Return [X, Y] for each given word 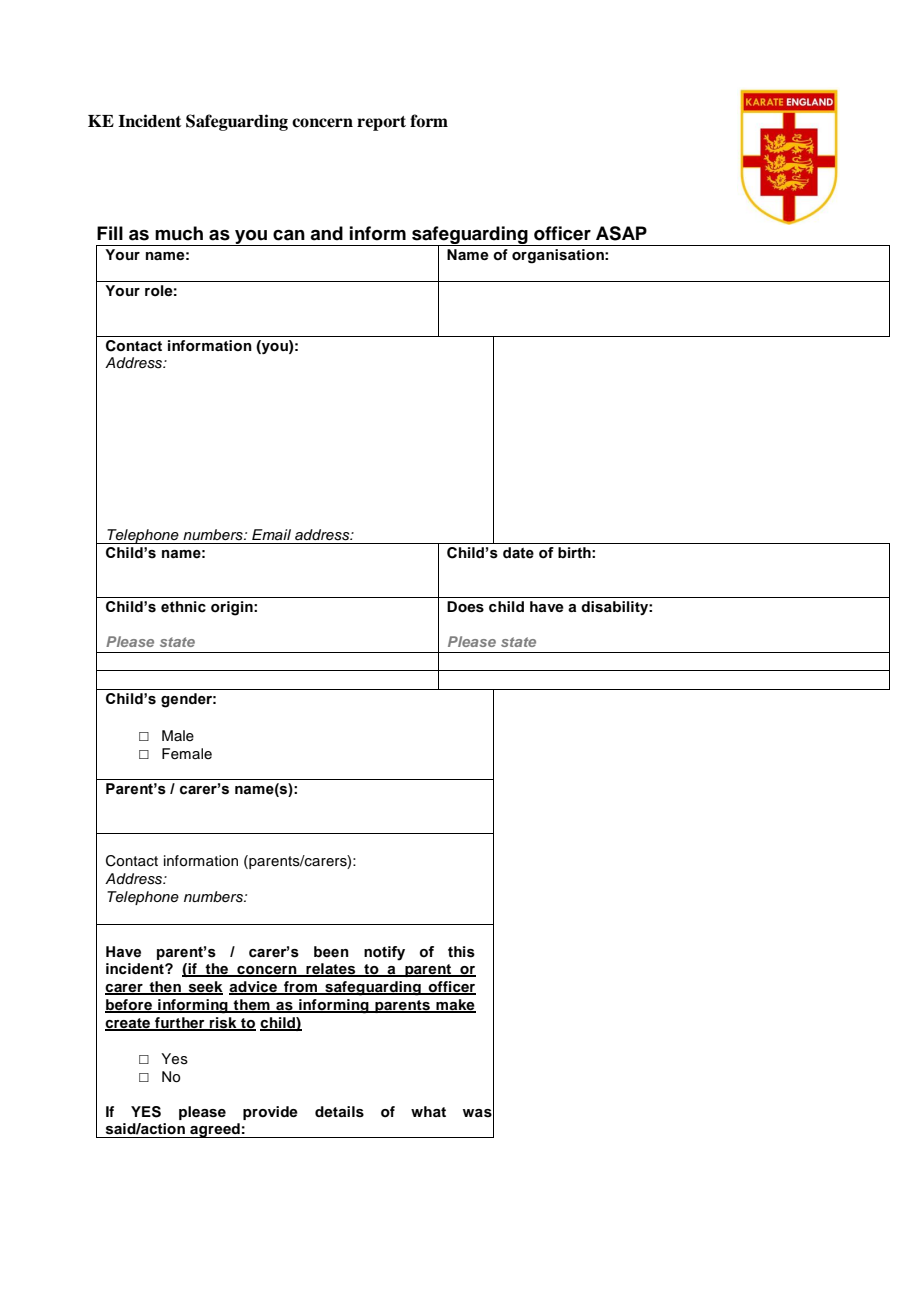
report [381, 123]
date [518, 553]
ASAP [621, 233]
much [179, 233]
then [165, 988]
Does [465, 607]
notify [384, 953]
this [461, 952]
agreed [215, 1130]
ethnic [183, 607]
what [428, 1111]
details [339, 1112]
